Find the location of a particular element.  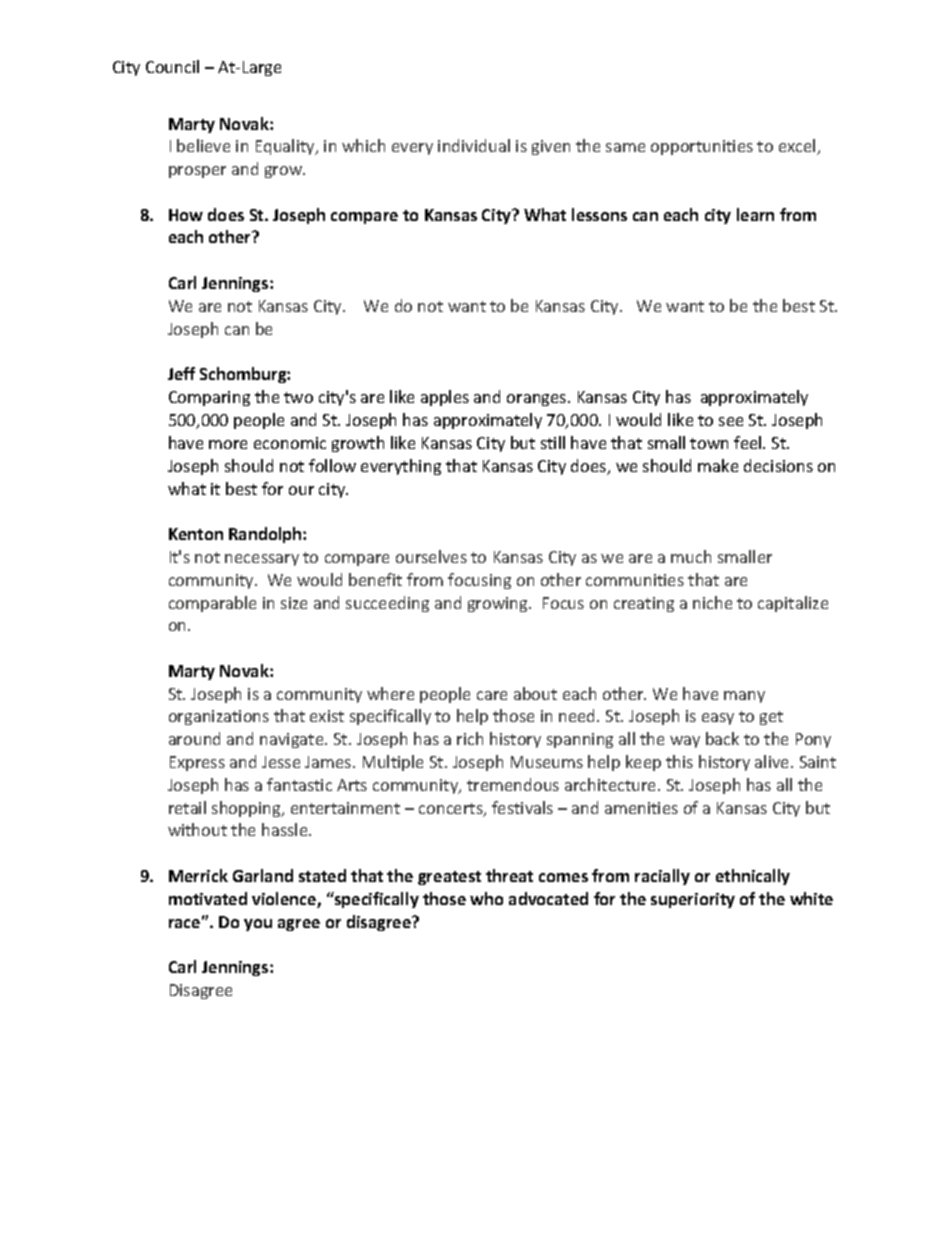

back is located at coordinates (722, 738).
